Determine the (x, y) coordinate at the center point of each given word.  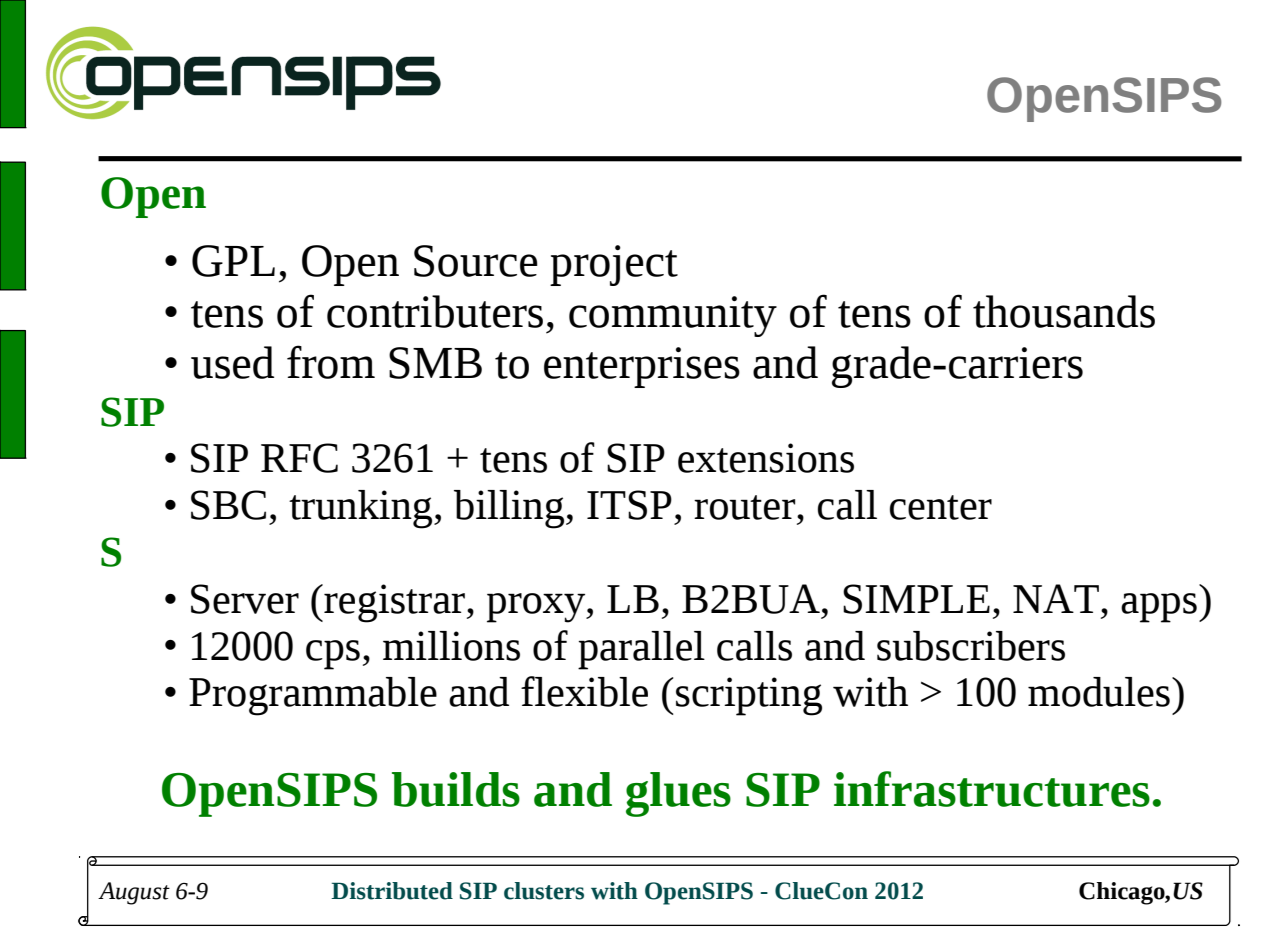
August (134, 893)
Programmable (313, 696)
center (941, 507)
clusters (544, 891)
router (746, 507)
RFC (299, 458)
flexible (584, 691)
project (614, 265)
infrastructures (992, 789)
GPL (233, 261)
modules (1099, 692)
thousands (1064, 311)
